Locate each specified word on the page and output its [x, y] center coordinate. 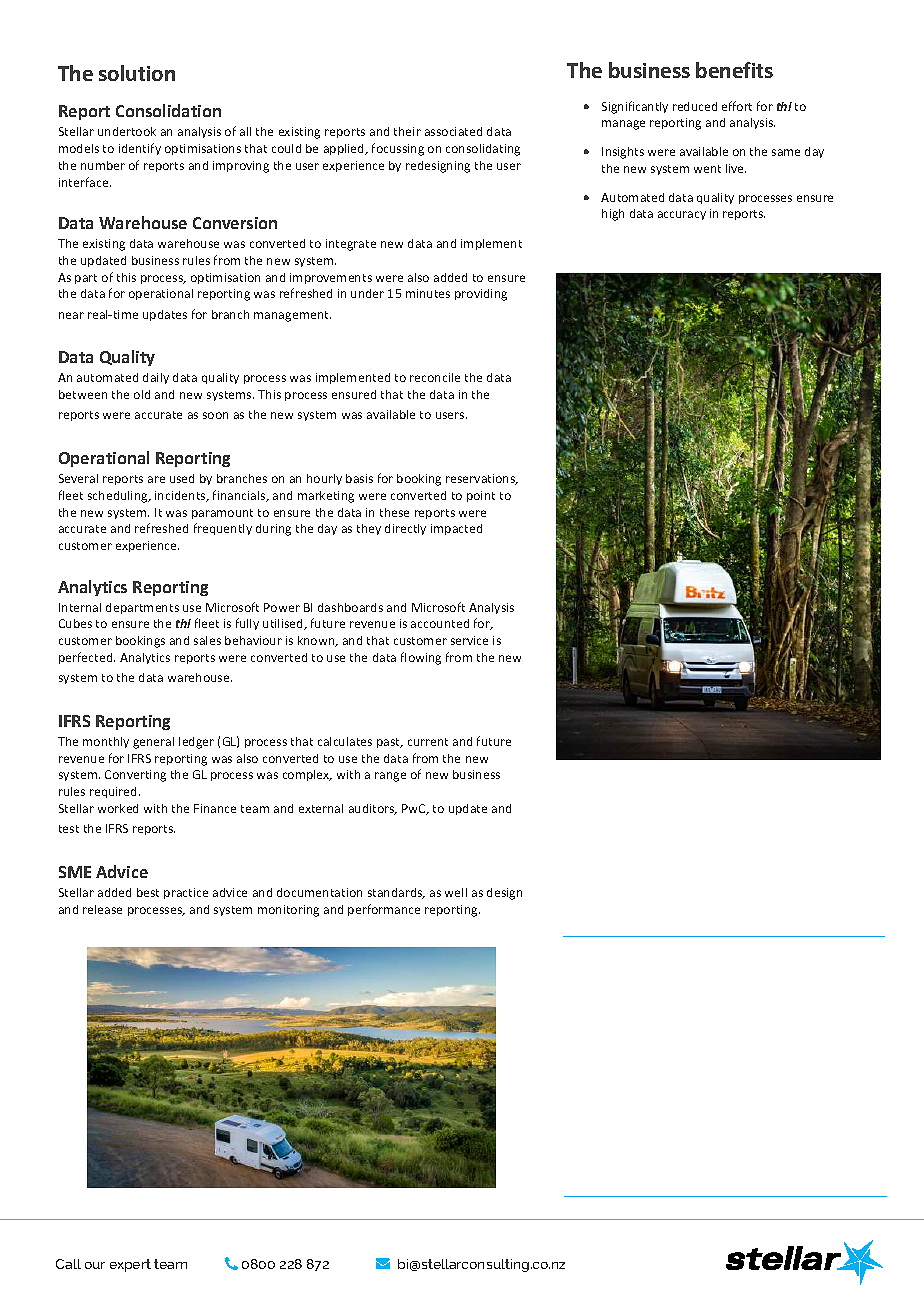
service [469, 640]
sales [207, 640]
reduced [695, 106]
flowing [421, 658]
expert [130, 1265]
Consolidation [168, 110]
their [407, 131]
